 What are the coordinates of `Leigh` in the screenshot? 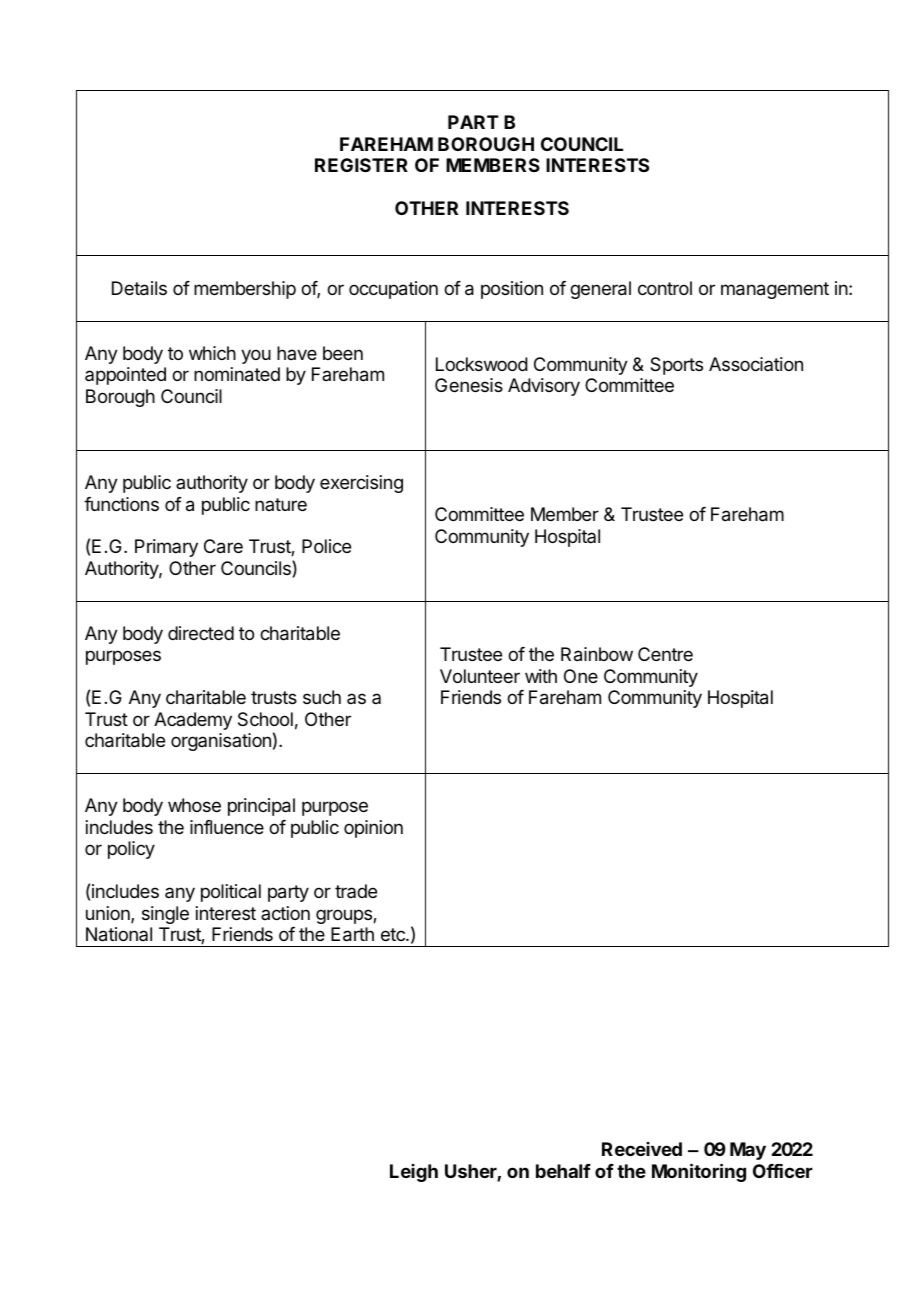 It's located at (414, 1173).
